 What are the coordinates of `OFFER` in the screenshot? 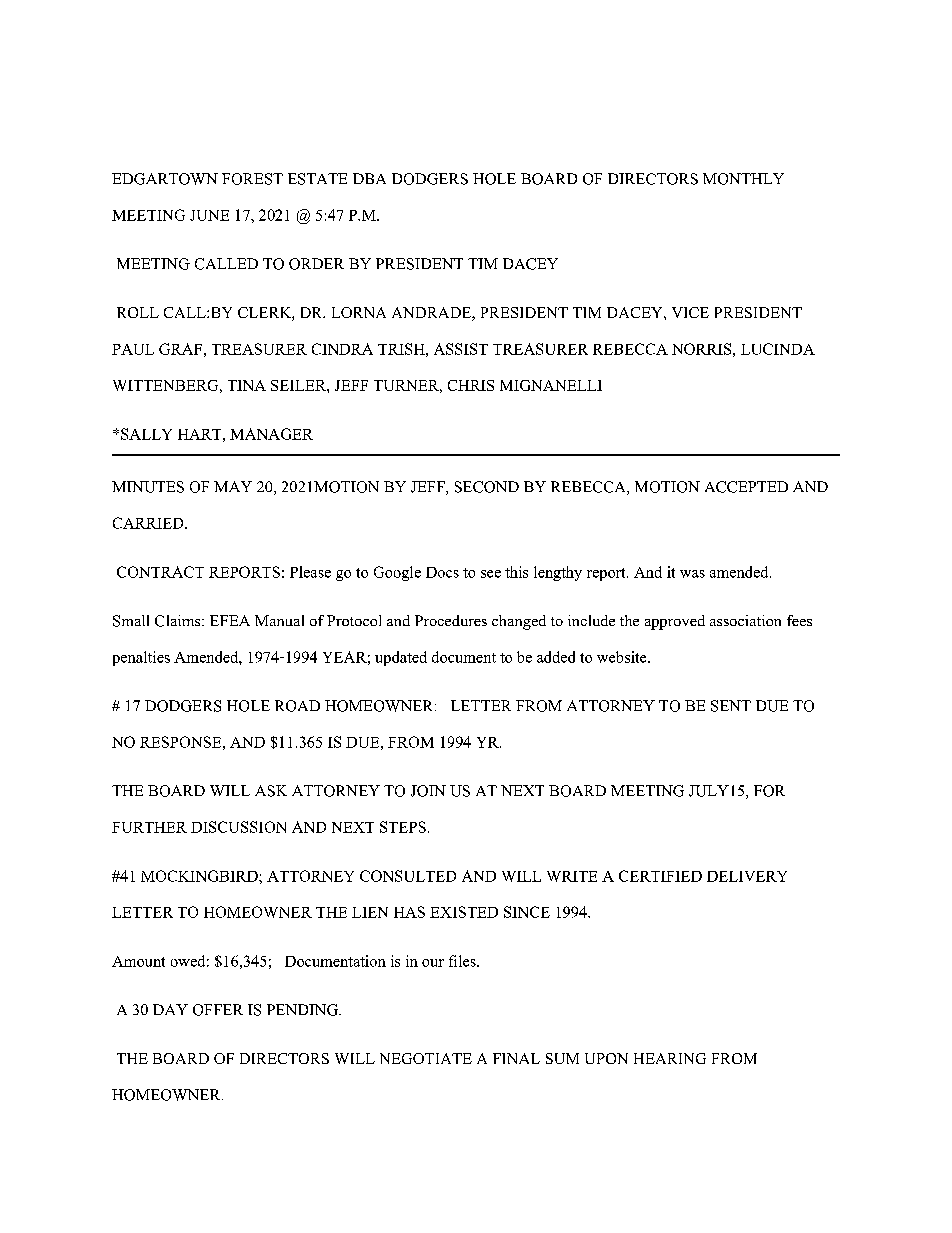 It's located at (218, 1010).
